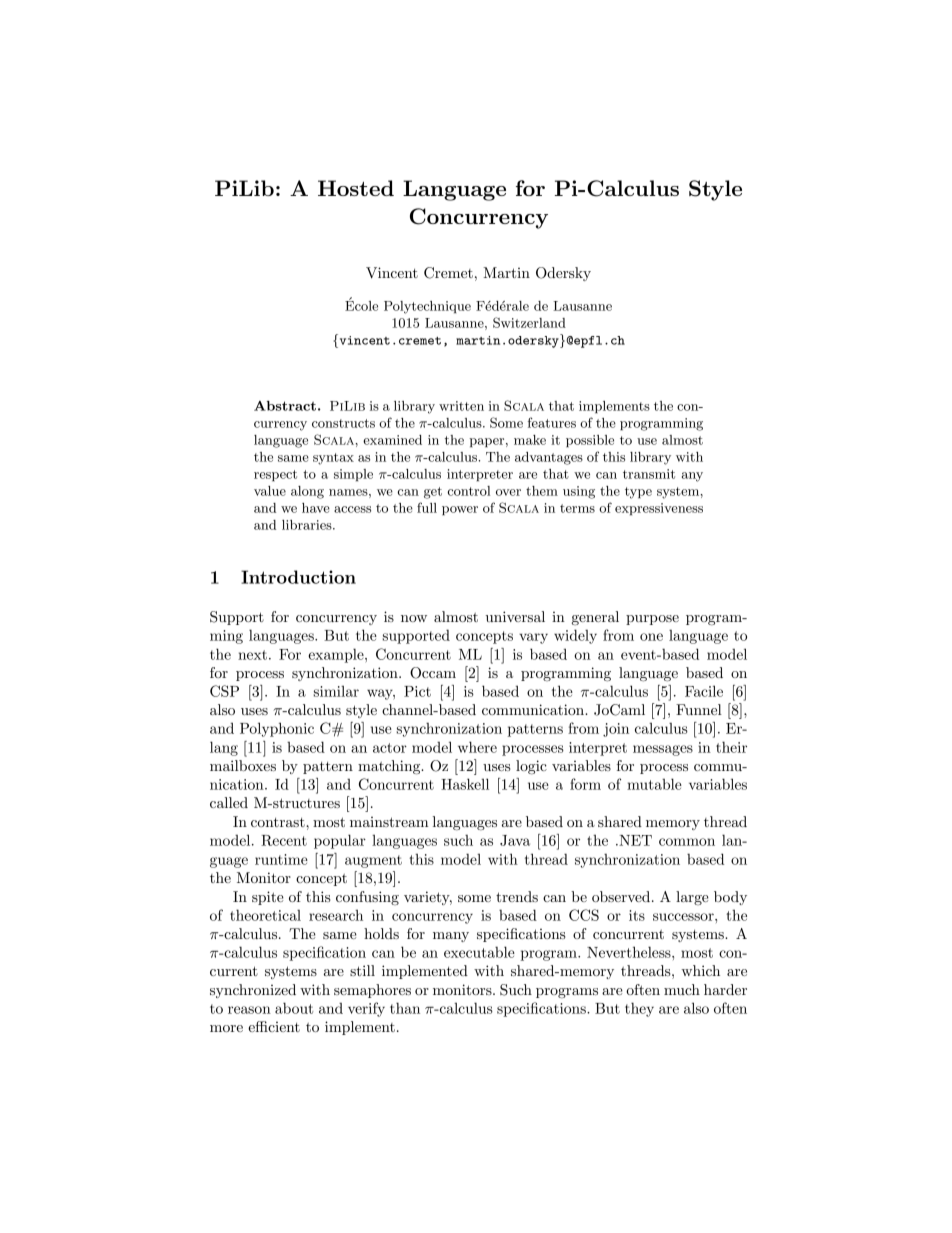 The width and height of the page is (952, 1233). I want to click on Hosted, so click(356, 188).
